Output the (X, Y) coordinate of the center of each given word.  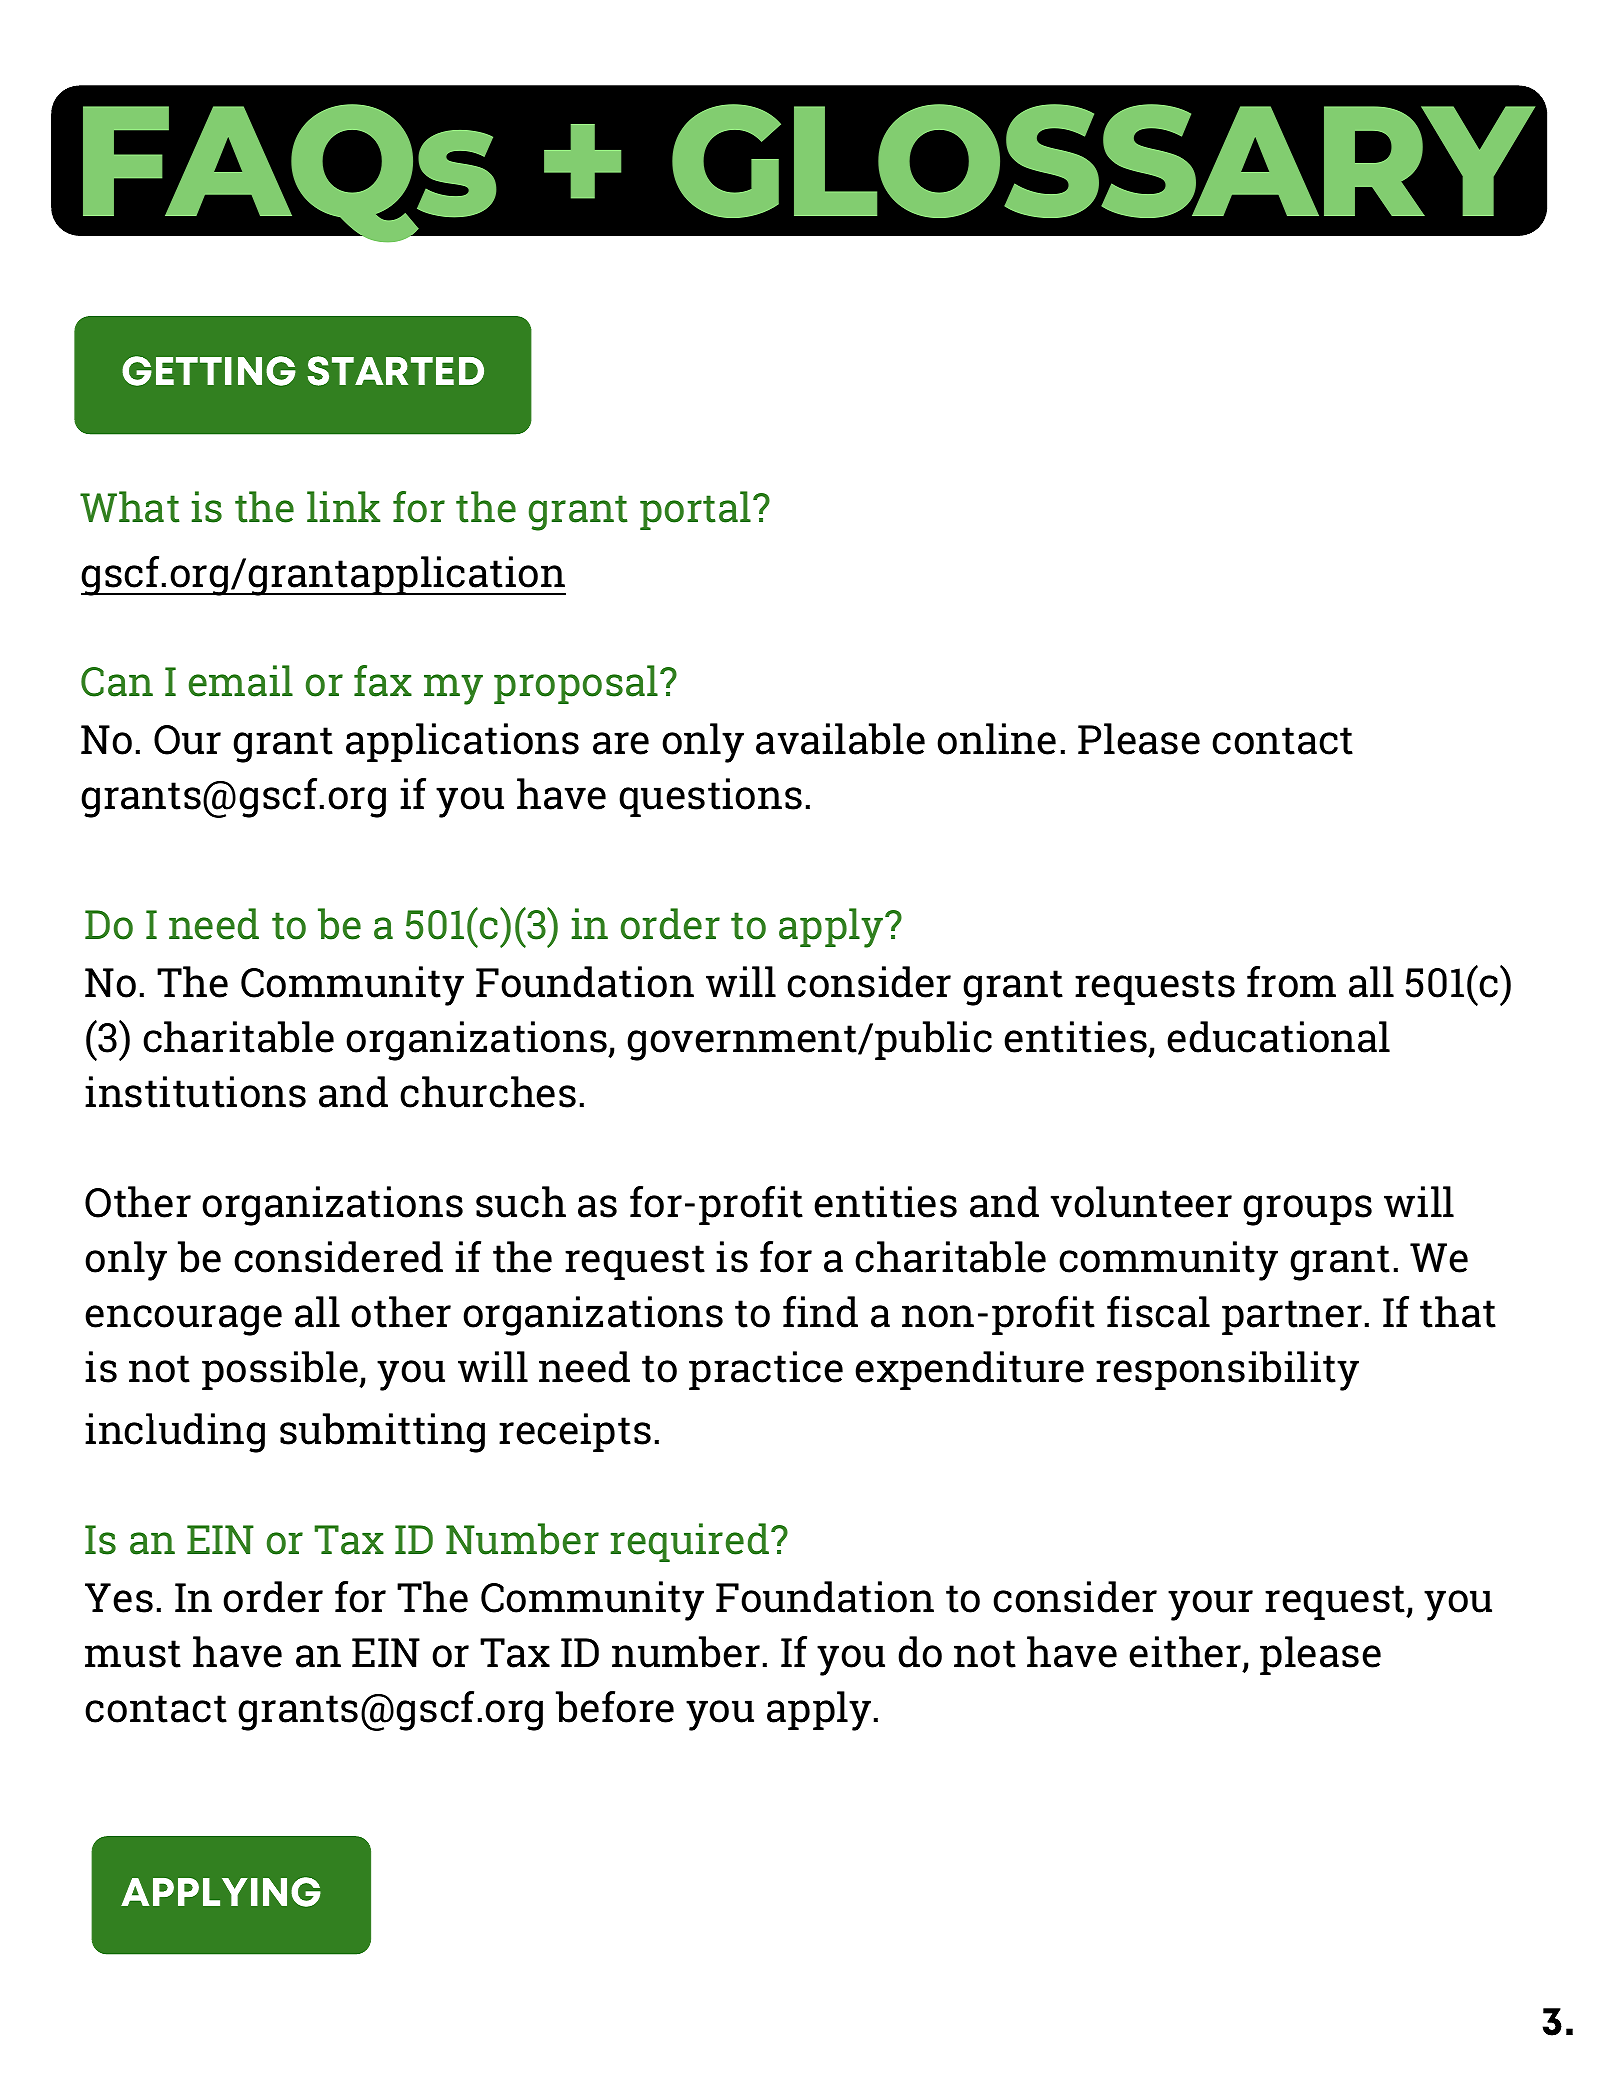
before (615, 1707)
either (1185, 1652)
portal (695, 510)
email (241, 681)
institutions (195, 1092)
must (133, 1654)
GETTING (209, 371)
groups (1307, 1210)
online (996, 739)
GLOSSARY (1103, 161)
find (820, 1312)
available (840, 739)
